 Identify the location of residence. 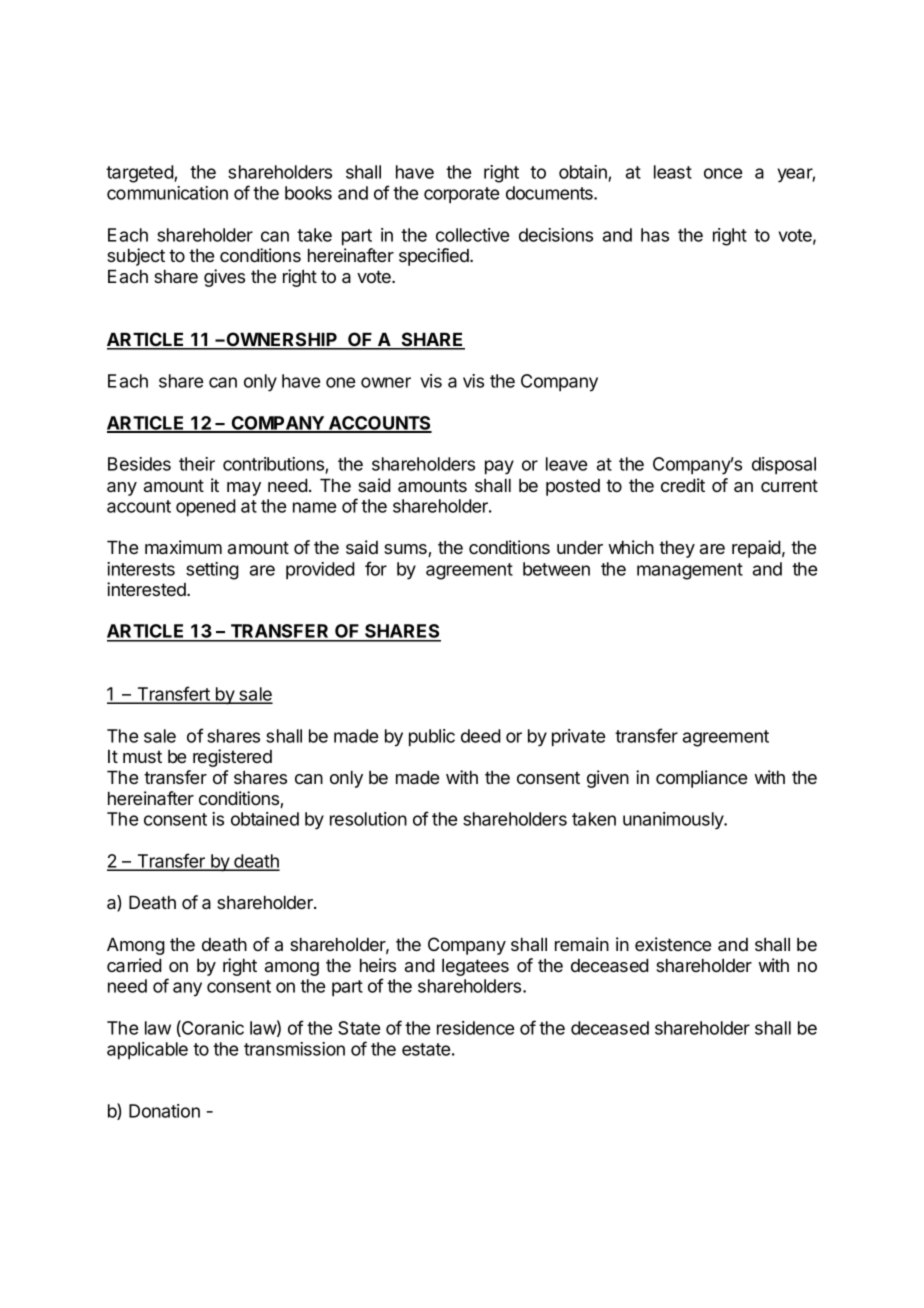
(475, 1028).
